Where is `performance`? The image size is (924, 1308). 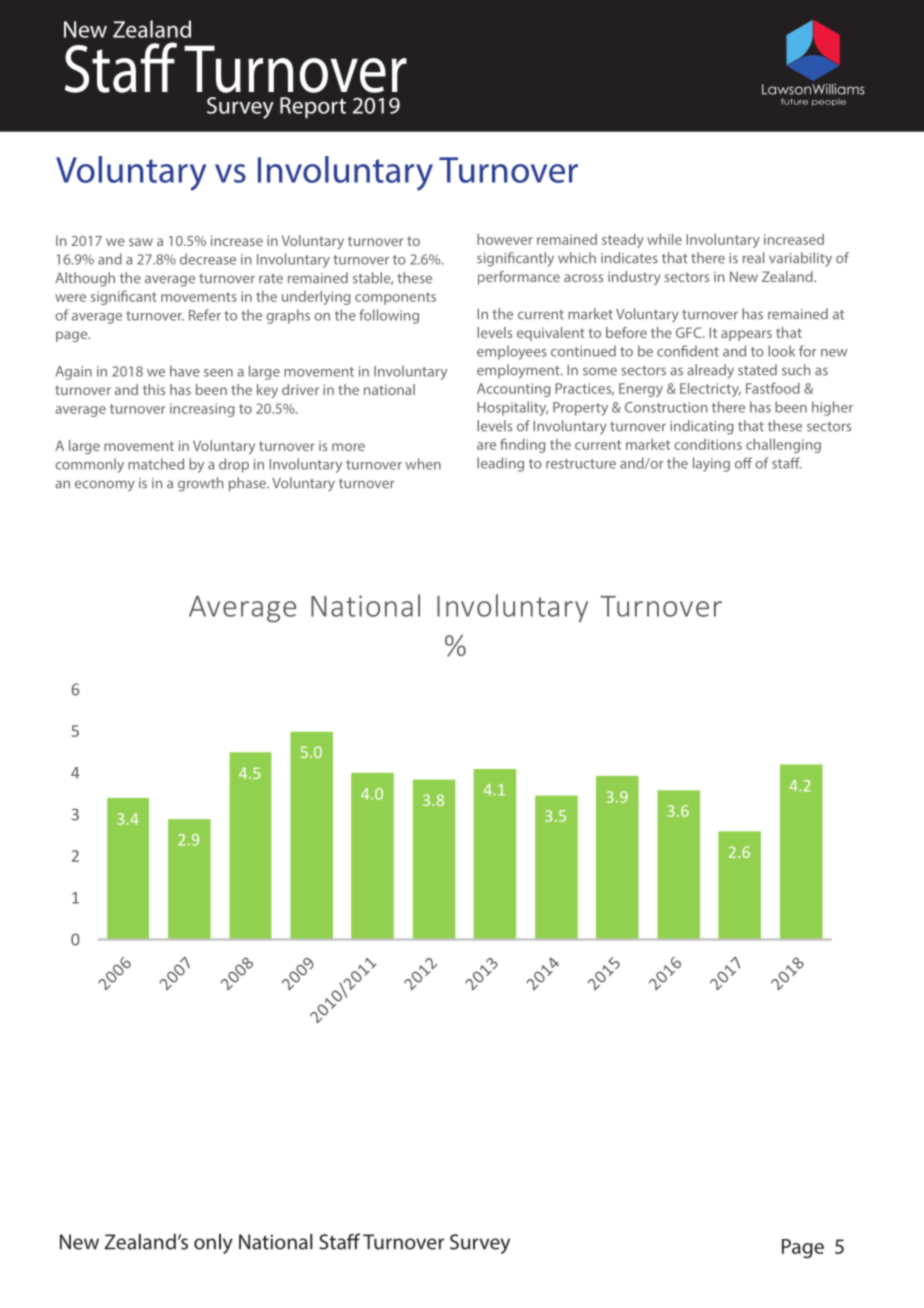 performance is located at coordinates (519, 278).
